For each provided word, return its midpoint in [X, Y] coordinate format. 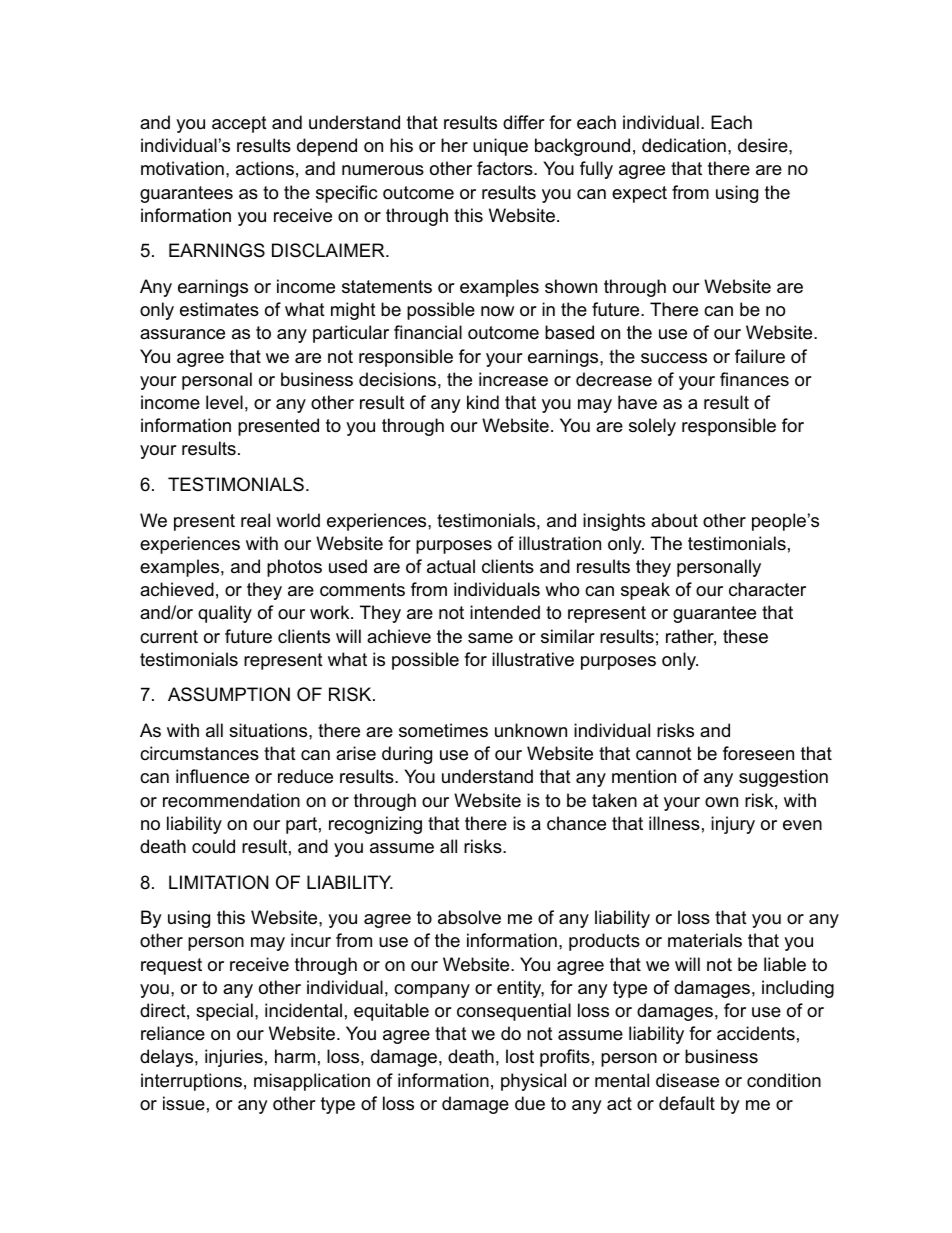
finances [754, 379]
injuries [234, 1058]
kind [483, 402]
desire [764, 145]
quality [225, 614]
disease [687, 1080]
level [224, 402]
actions [265, 168]
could [213, 846]
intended [505, 612]
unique [500, 147]
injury [733, 825]
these [745, 636]
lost [520, 1056]
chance [576, 823]
